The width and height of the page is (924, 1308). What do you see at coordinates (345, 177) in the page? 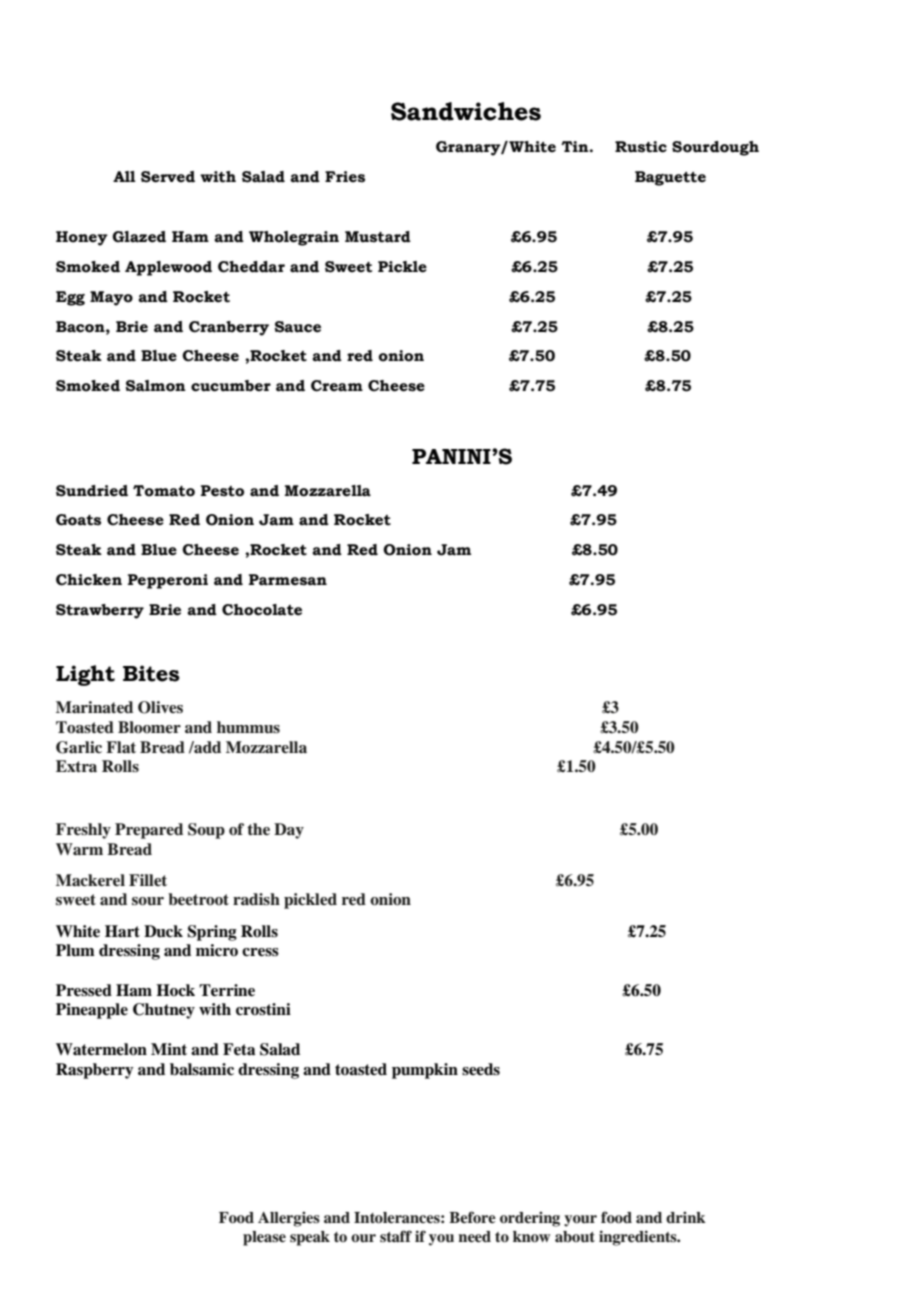
I see `Fries` at bounding box center [345, 177].
